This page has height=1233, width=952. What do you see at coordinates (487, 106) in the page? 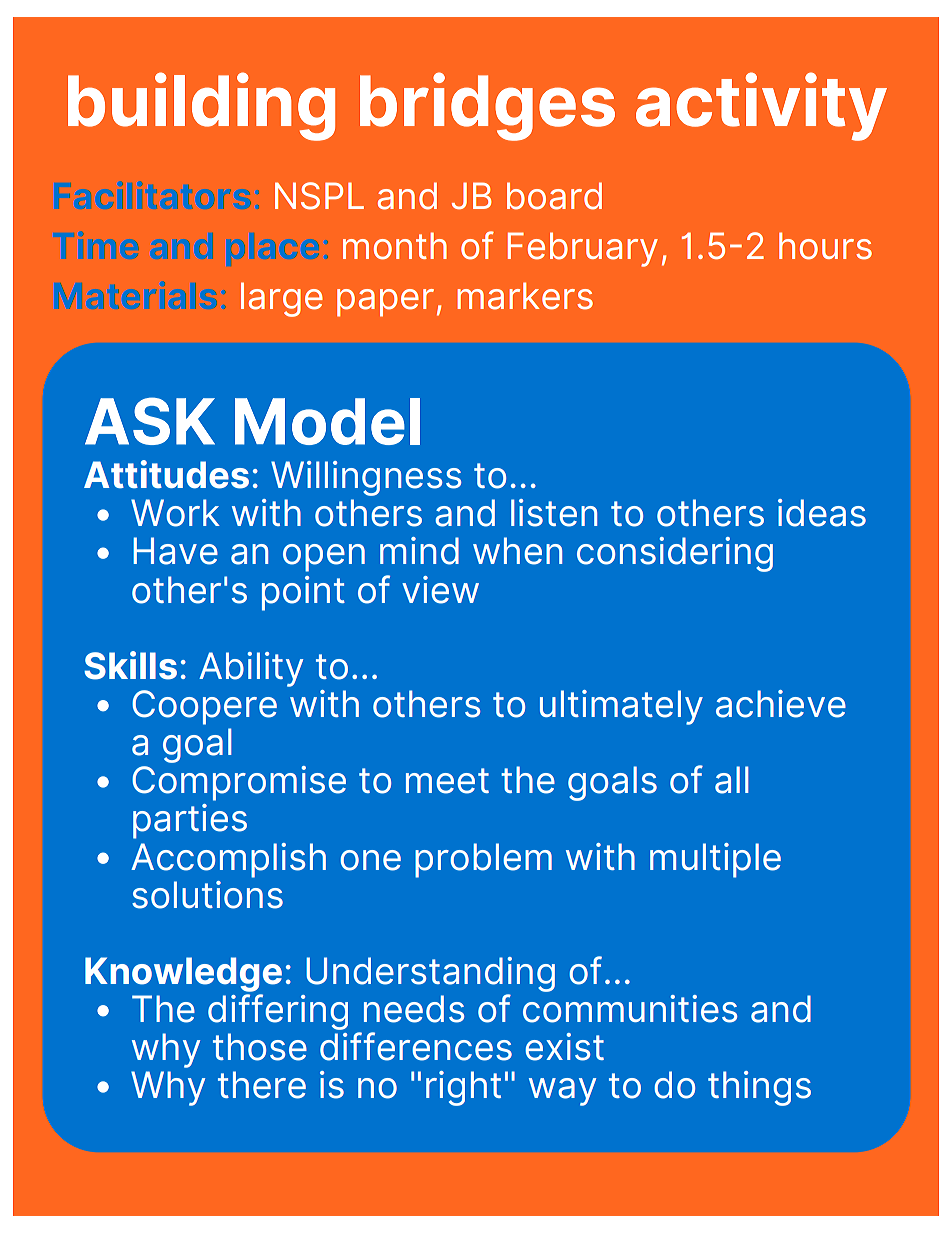
I see `bridges` at bounding box center [487, 106].
